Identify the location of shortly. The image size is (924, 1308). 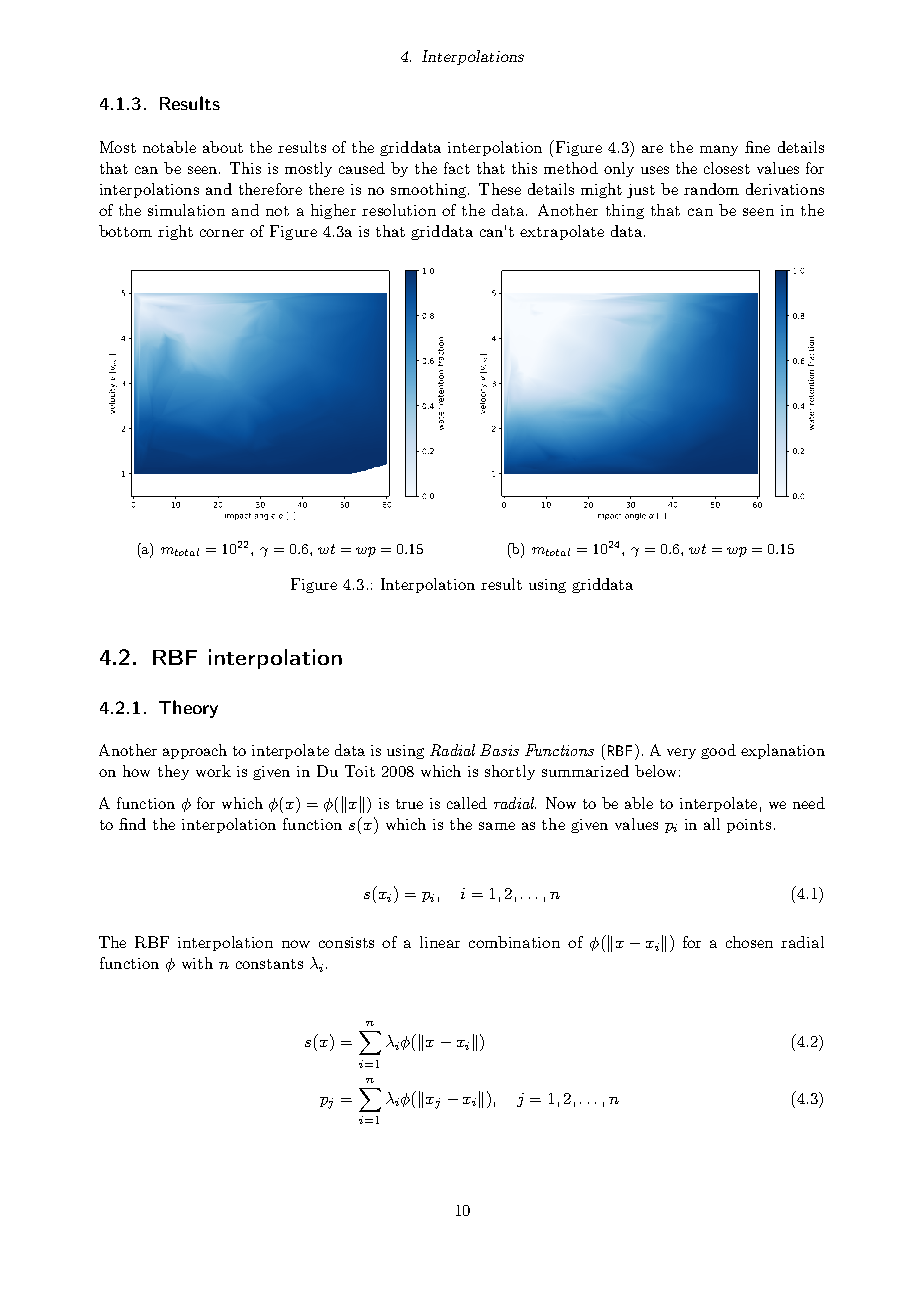
(510, 772).
